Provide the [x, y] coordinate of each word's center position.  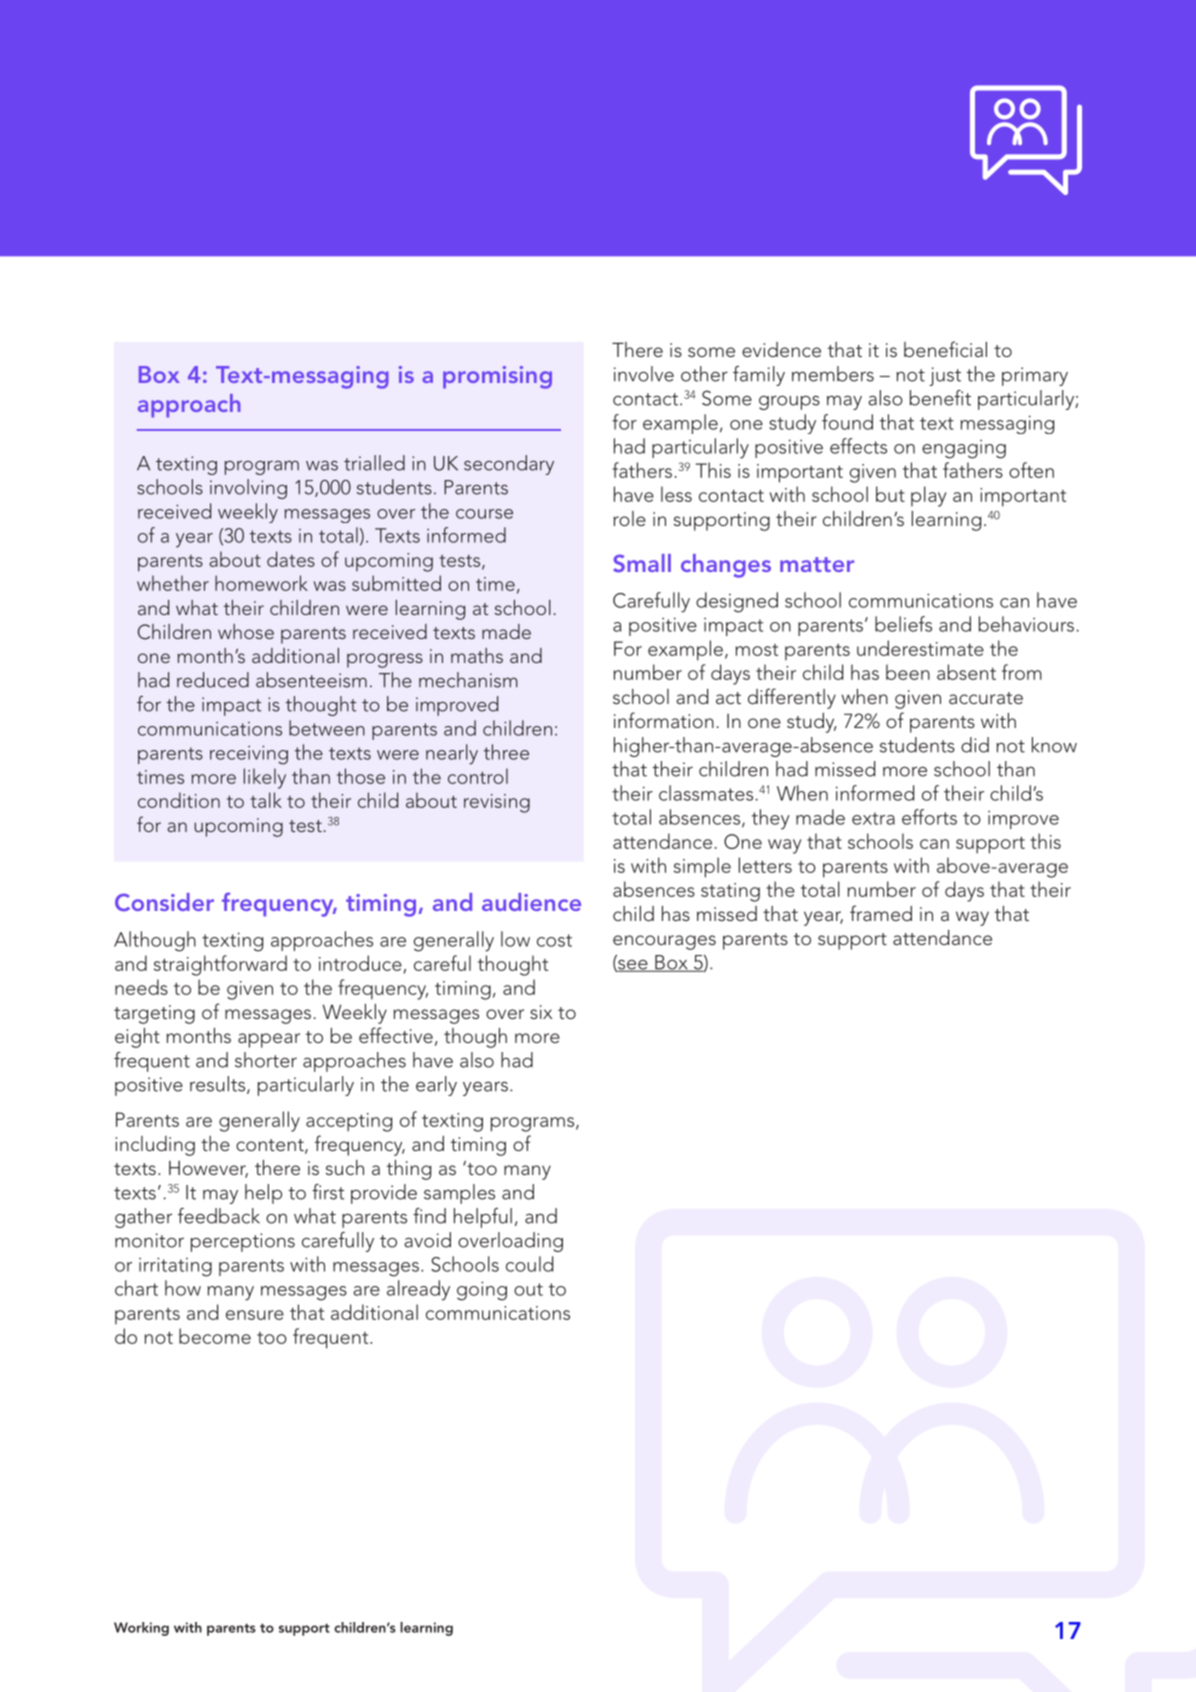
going [482, 1291]
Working [141, 1629]
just [945, 376]
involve [644, 374]
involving [248, 489]
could [529, 1264]
